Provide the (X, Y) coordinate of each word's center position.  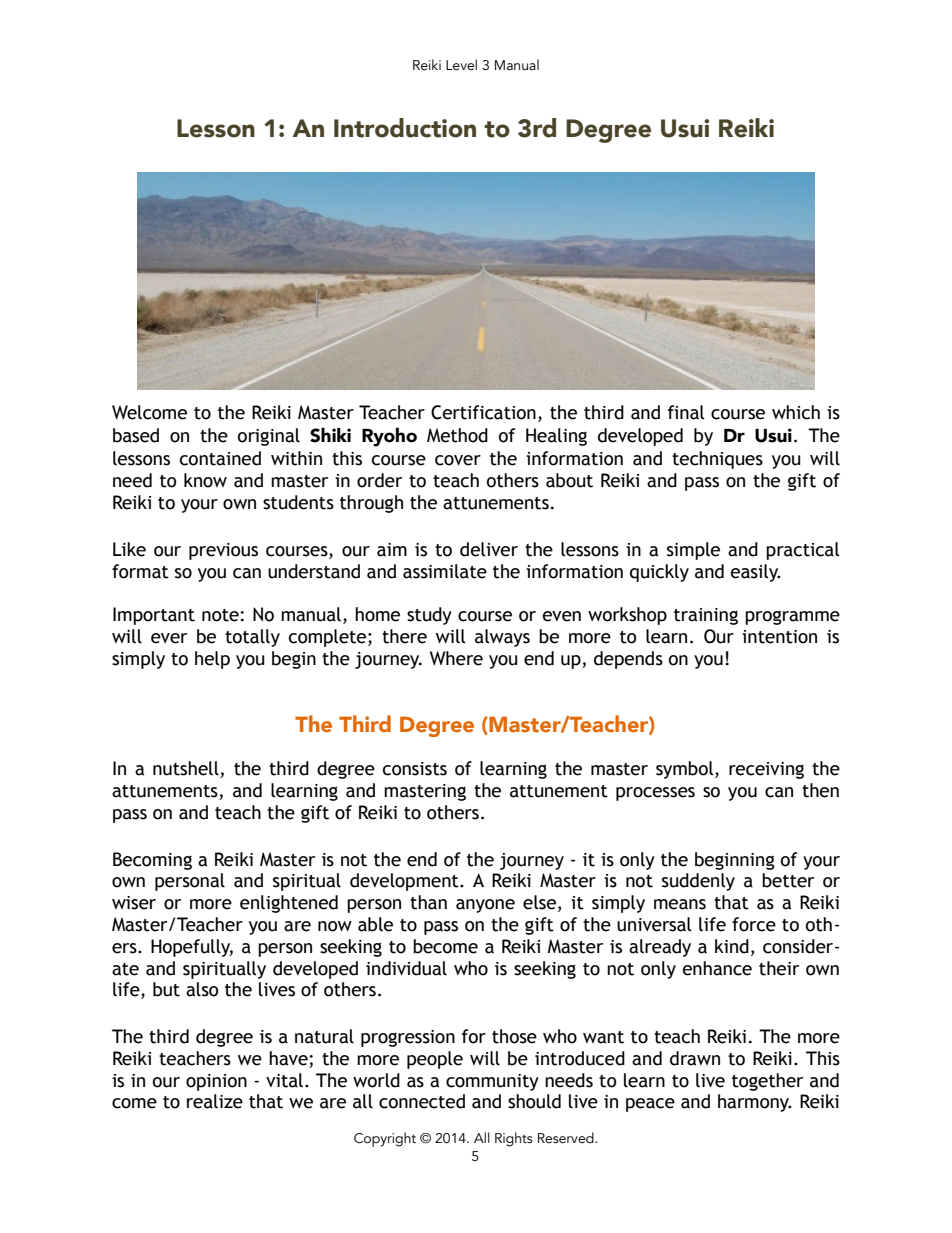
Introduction (405, 128)
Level (461, 65)
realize (215, 1101)
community (492, 1082)
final (686, 412)
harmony (755, 1103)
